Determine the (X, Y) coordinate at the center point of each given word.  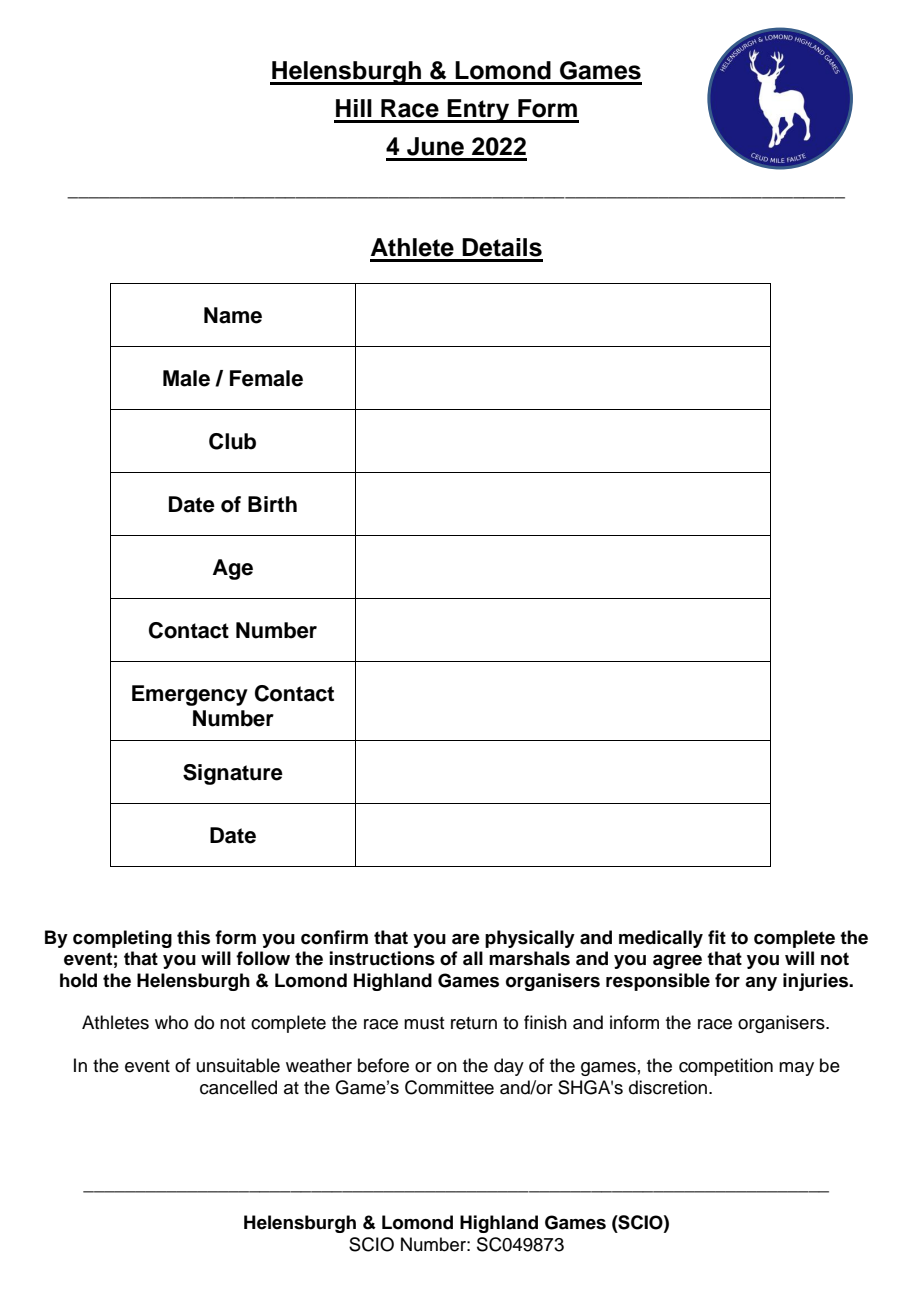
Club (232, 441)
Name (233, 315)
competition (726, 1067)
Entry (479, 111)
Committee (449, 1087)
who (171, 1022)
